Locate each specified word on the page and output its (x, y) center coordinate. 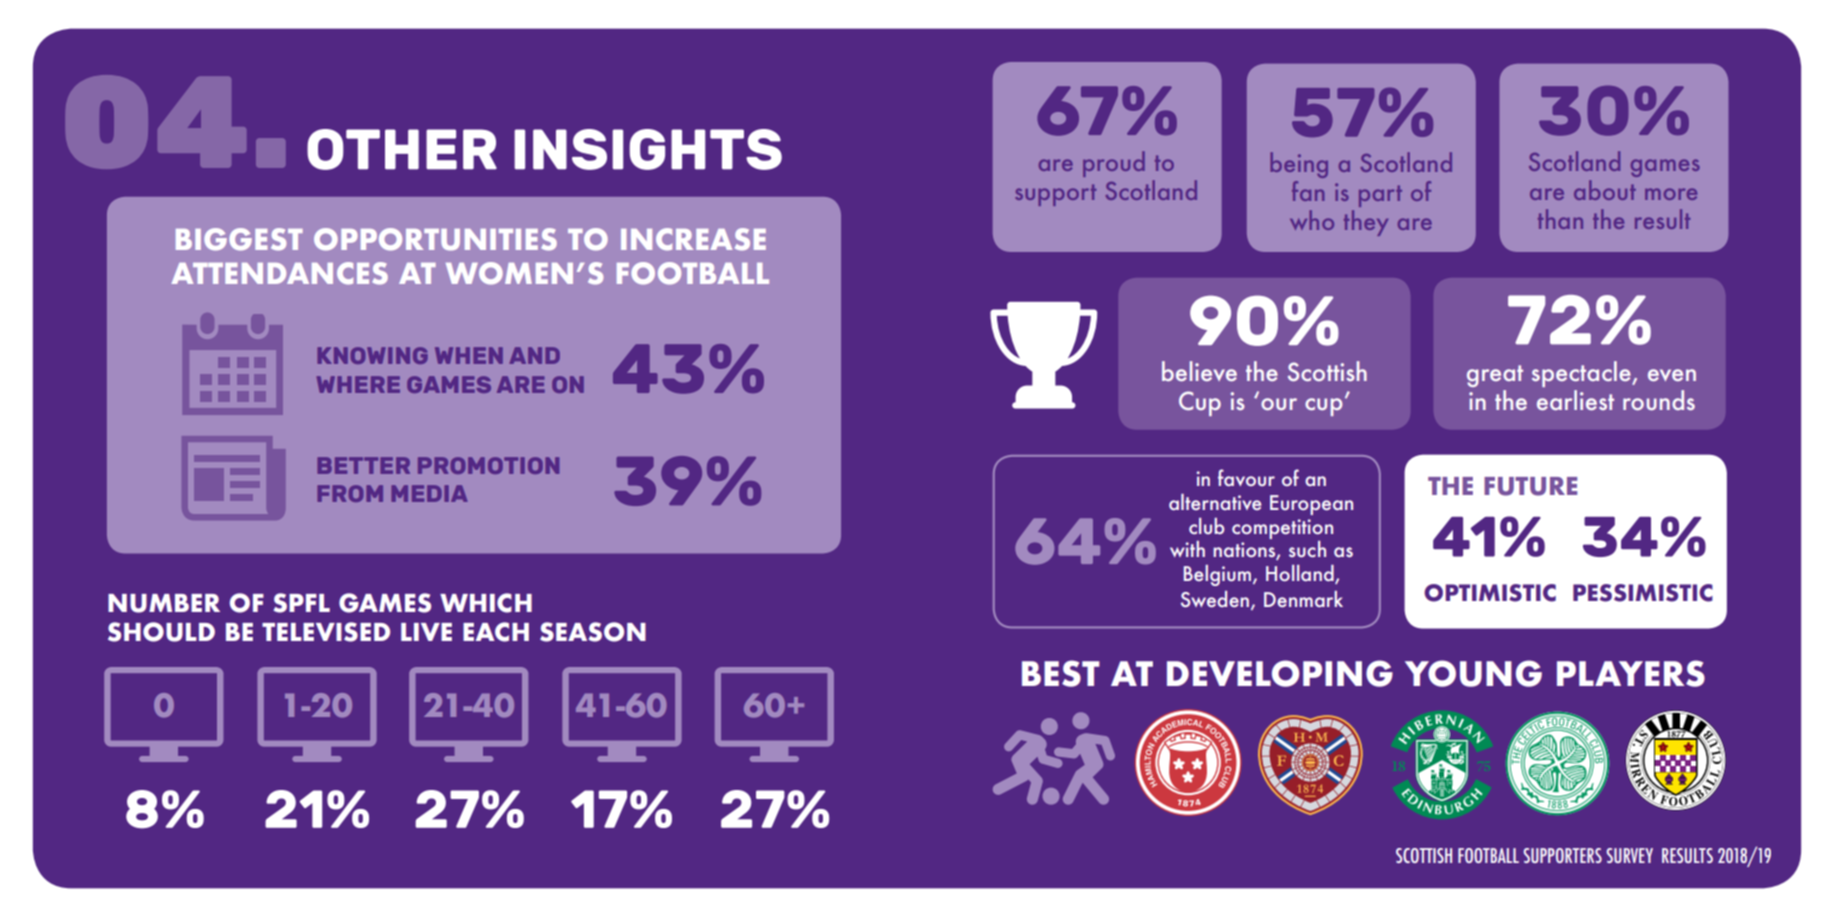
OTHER (402, 149)
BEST (1061, 673)
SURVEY (1629, 855)
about (1605, 190)
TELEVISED (326, 632)
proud (1114, 164)
